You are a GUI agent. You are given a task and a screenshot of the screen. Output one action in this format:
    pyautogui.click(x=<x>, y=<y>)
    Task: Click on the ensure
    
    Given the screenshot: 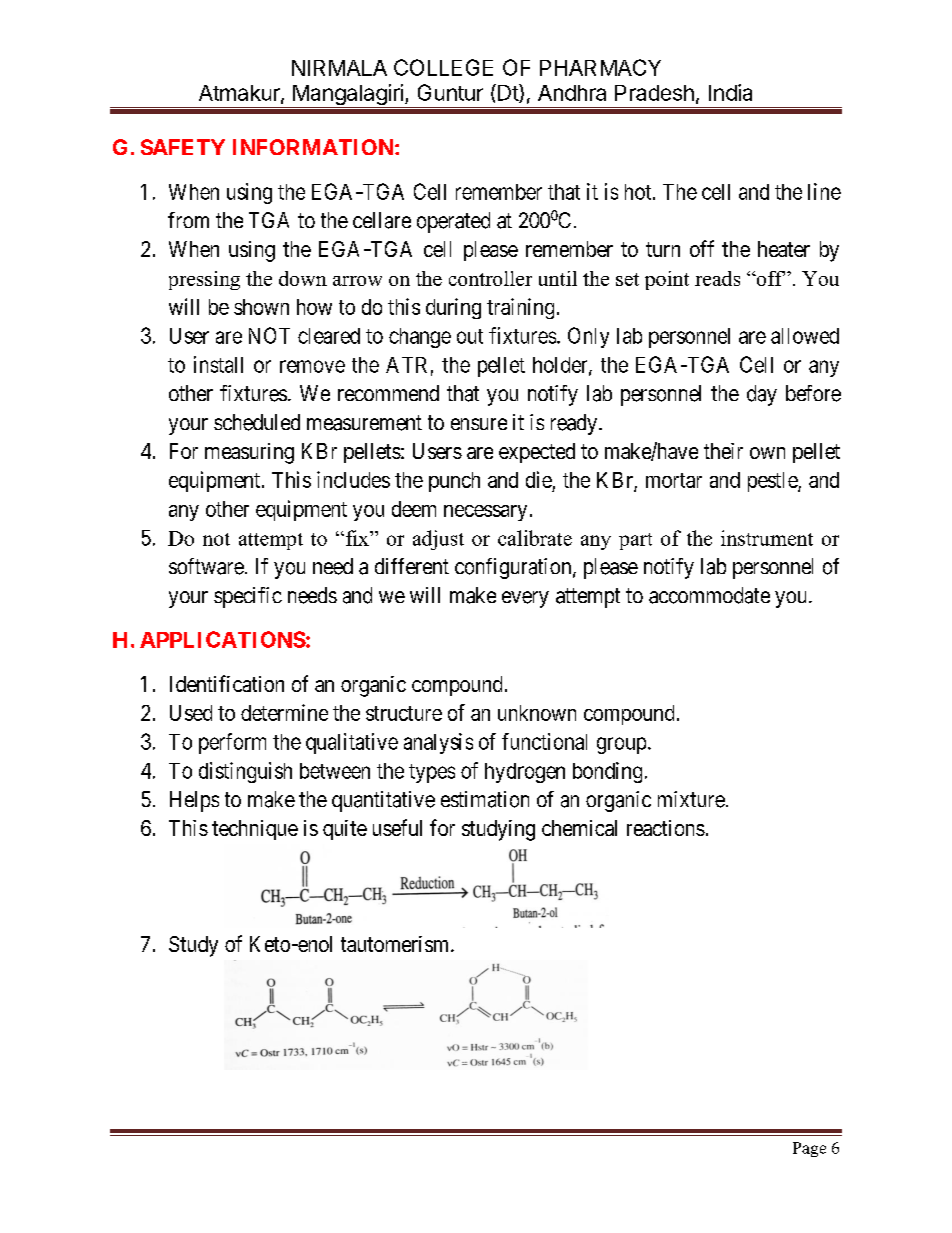 What is the action you would take?
    pyautogui.click(x=479, y=424)
